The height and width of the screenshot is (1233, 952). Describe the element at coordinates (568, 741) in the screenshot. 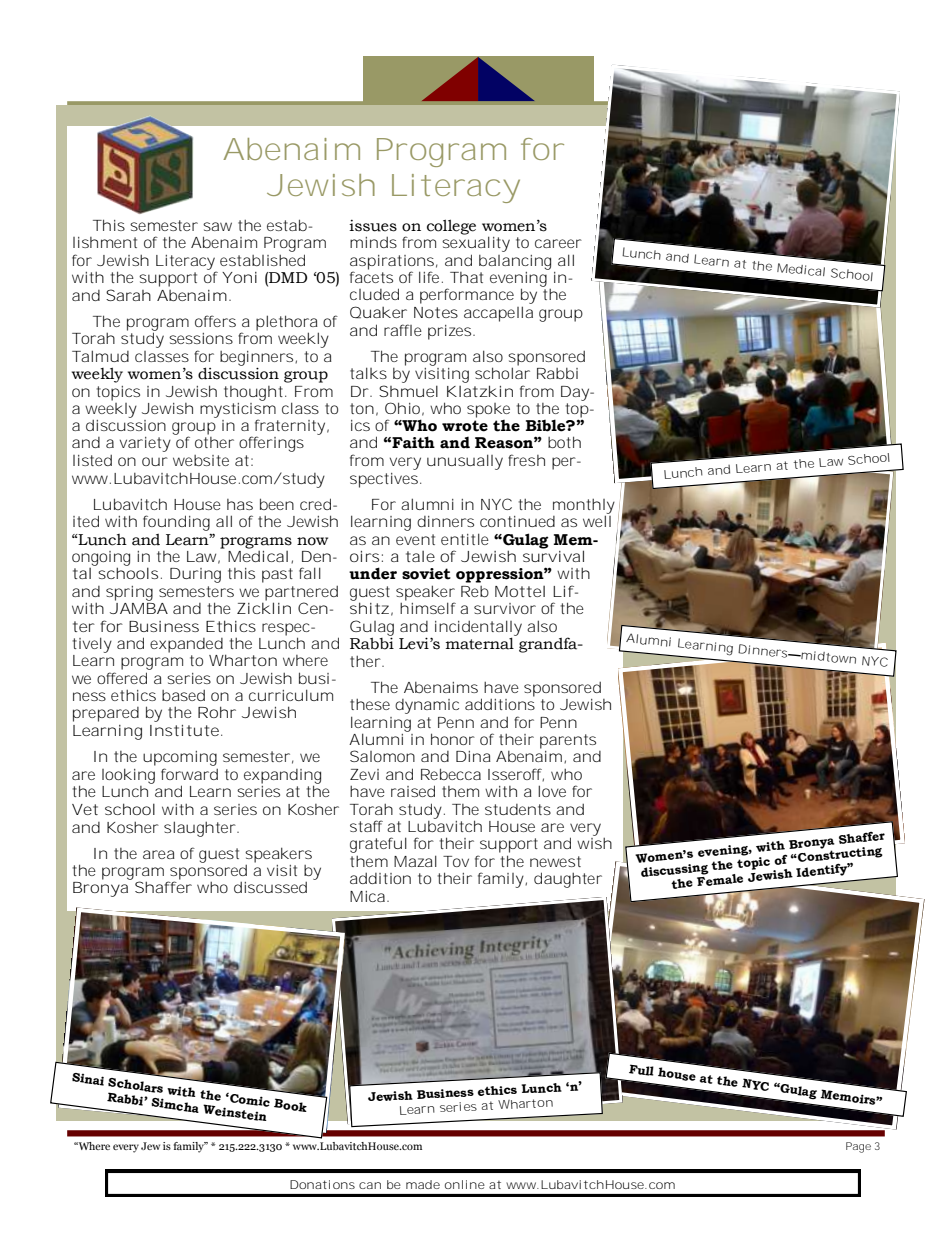

I see `parents` at that location.
